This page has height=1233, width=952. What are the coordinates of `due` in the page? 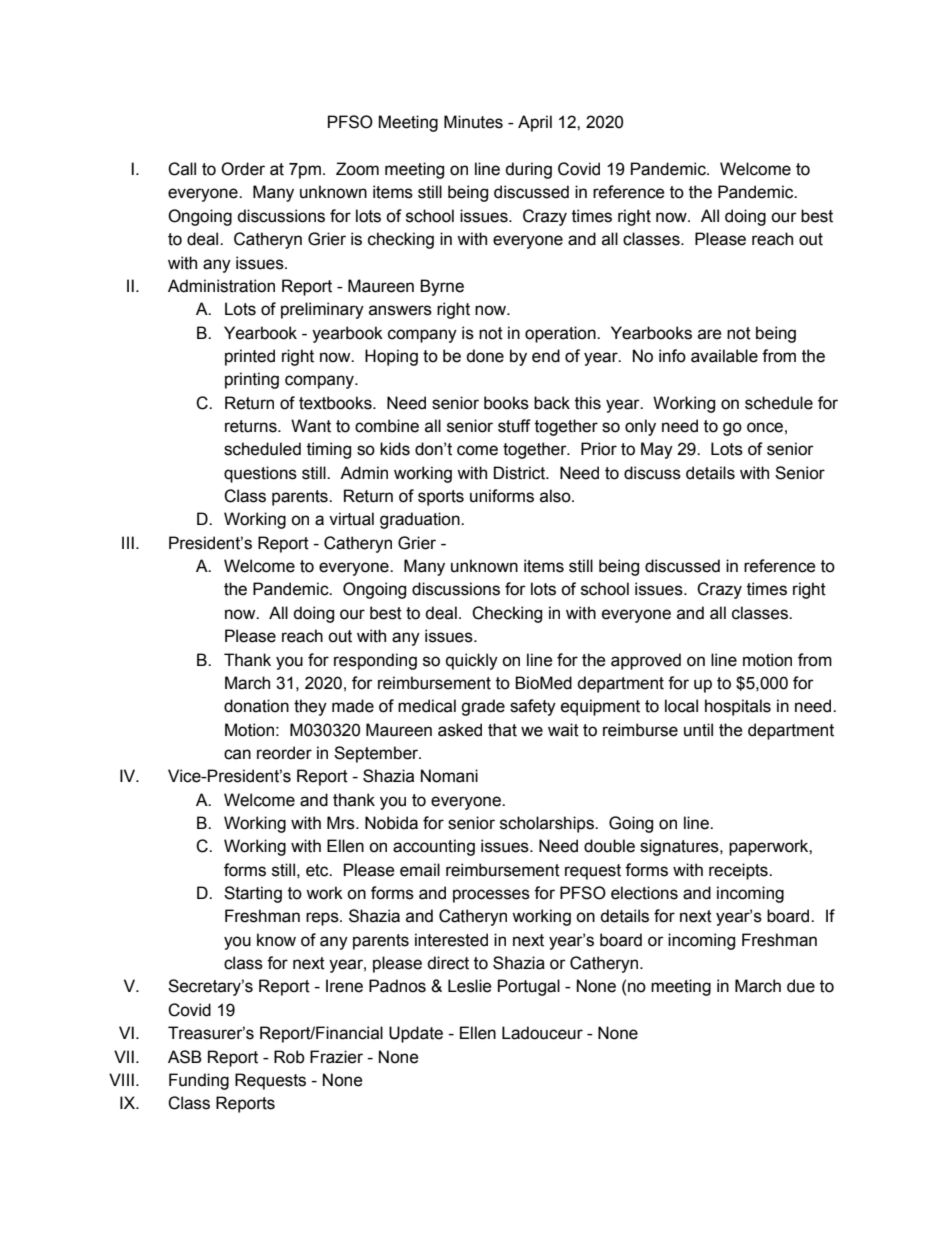 It's located at (801, 986).
